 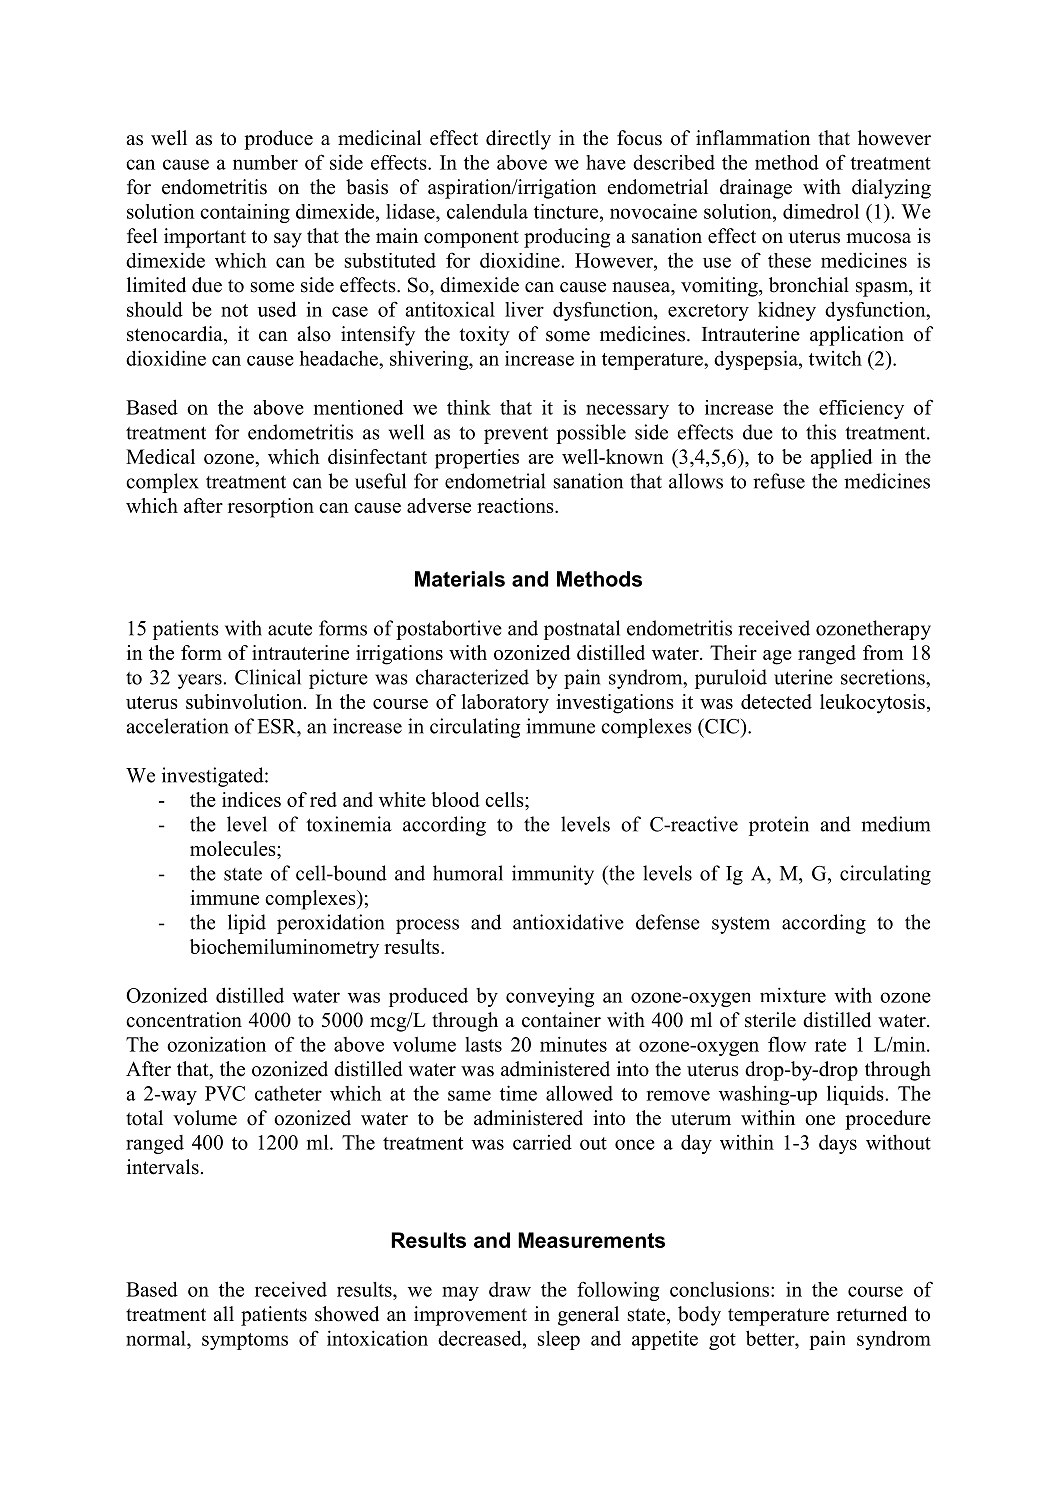 I want to click on directly, so click(x=518, y=140).
